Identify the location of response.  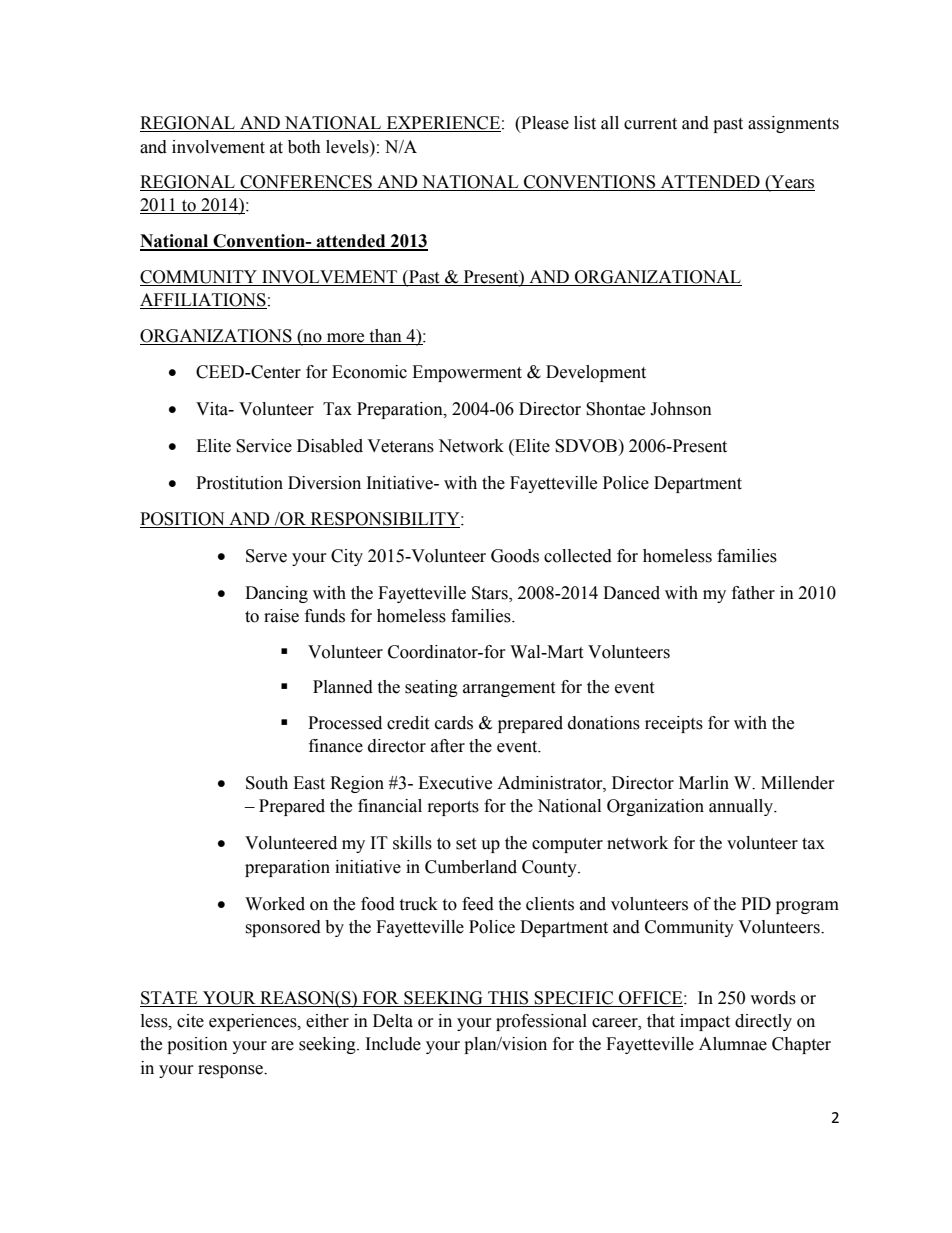
(231, 1071).
